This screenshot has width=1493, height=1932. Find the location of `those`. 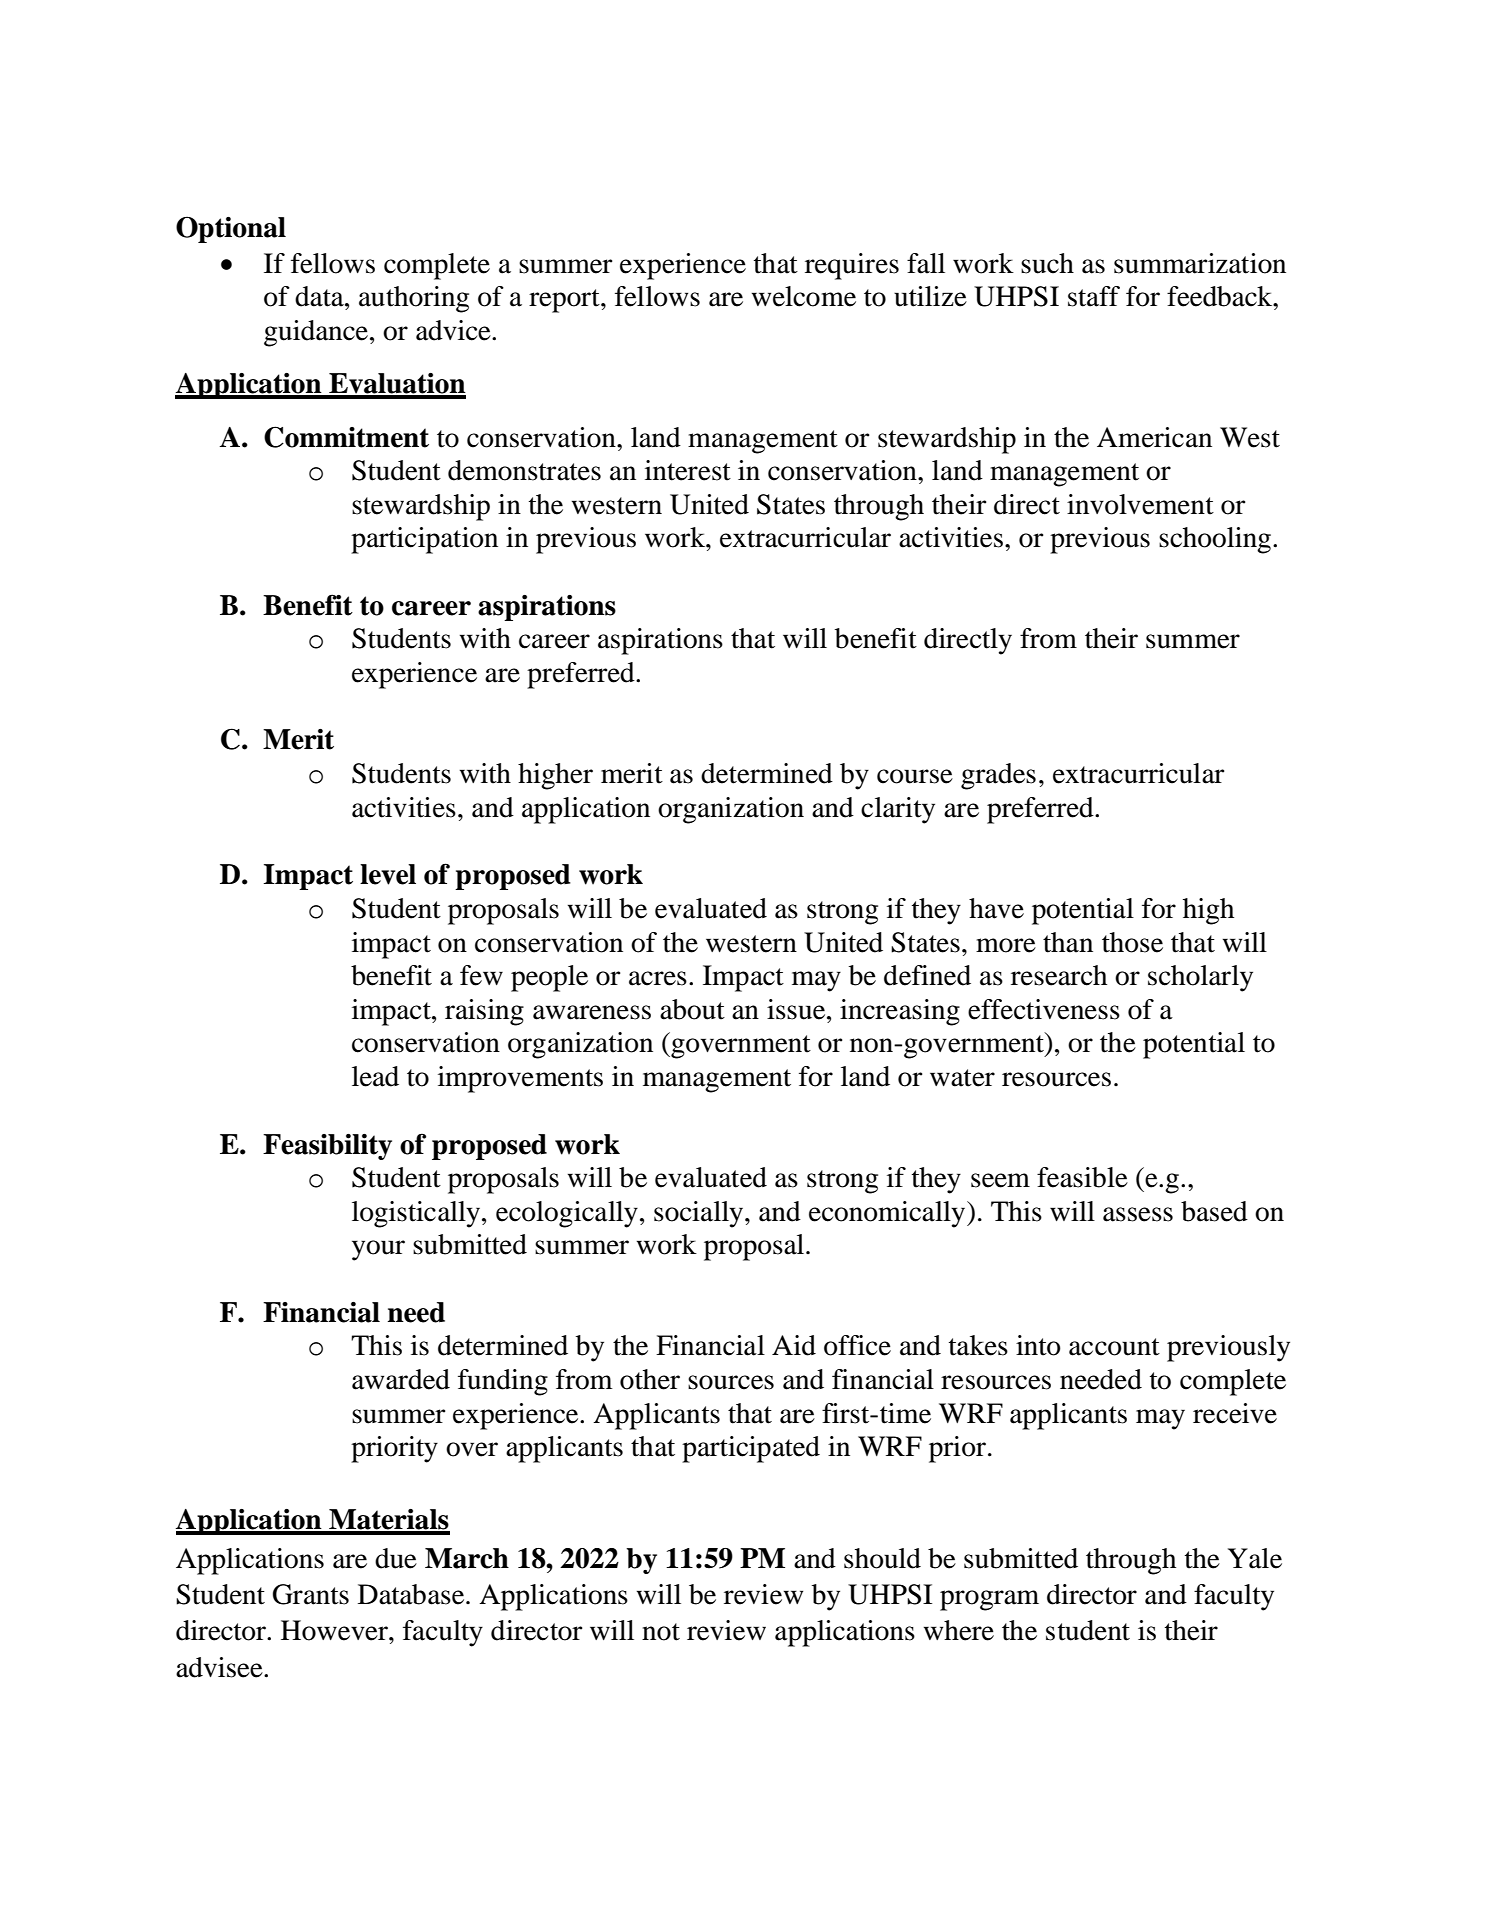

those is located at coordinates (1132, 942).
